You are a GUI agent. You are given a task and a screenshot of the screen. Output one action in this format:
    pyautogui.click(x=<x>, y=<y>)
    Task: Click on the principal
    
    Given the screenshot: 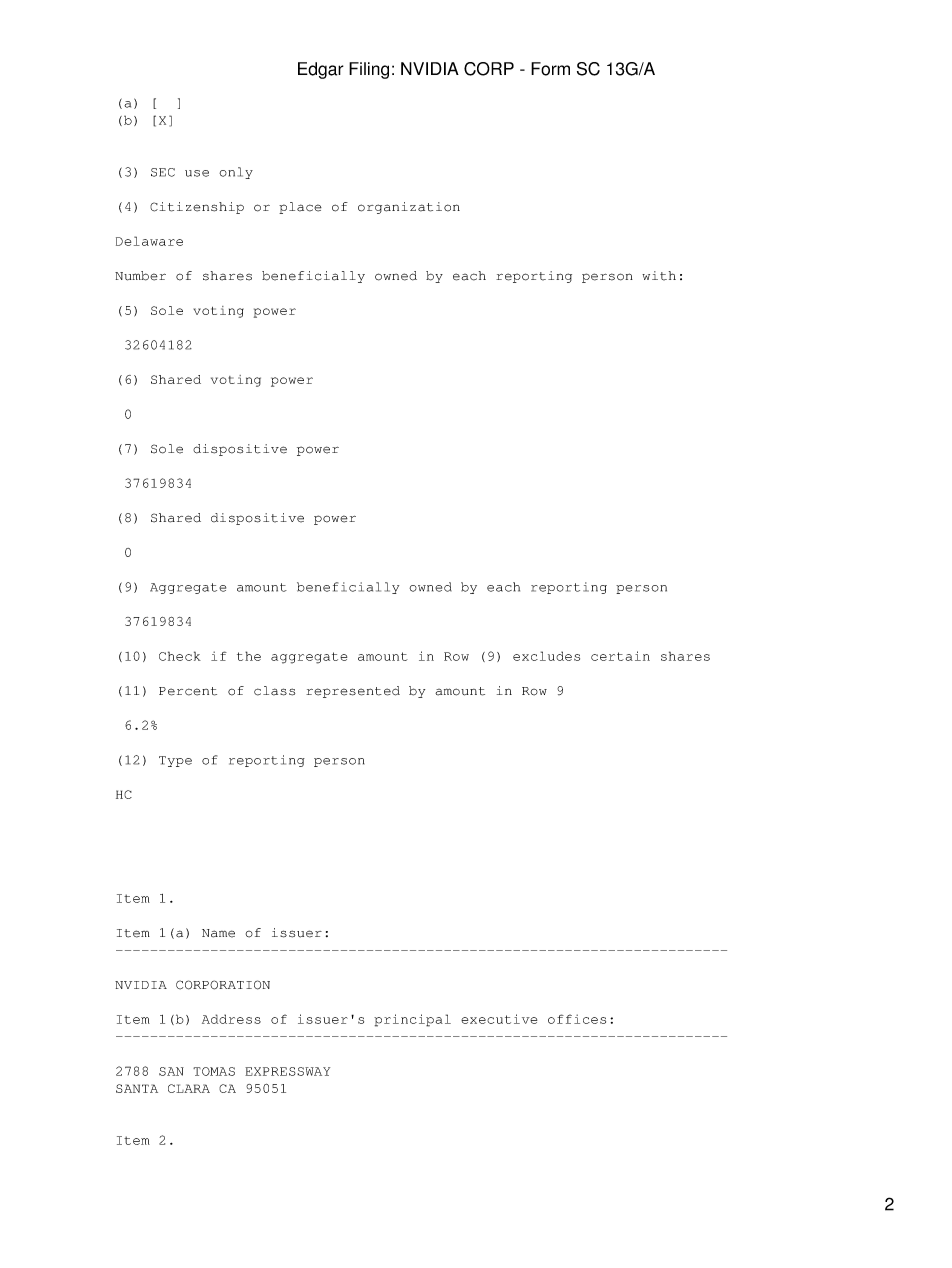 What is the action you would take?
    pyautogui.click(x=412, y=1020)
